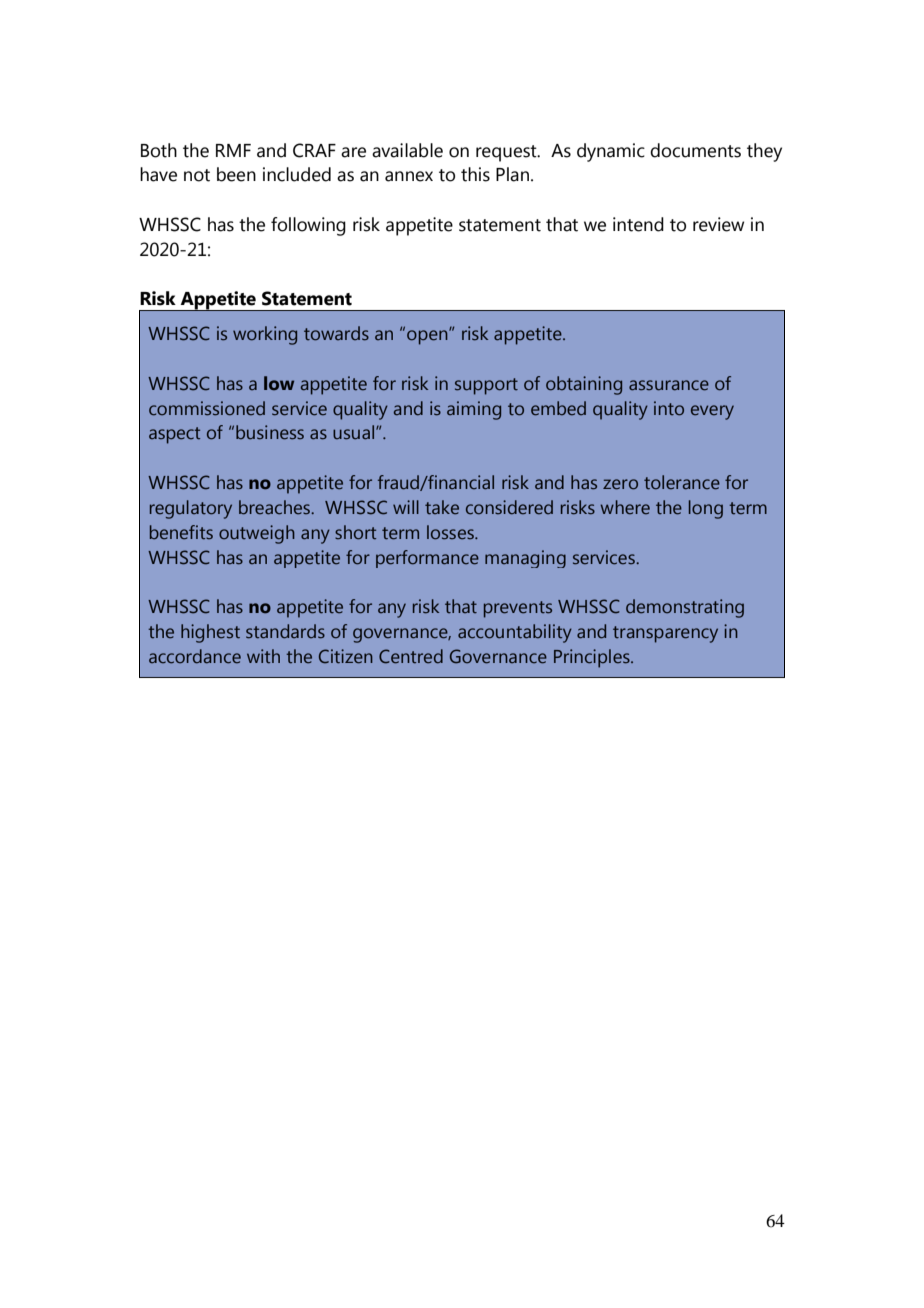 The width and height of the page is (924, 1308). What do you see at coordinates (669, 408) in the page?
I see `into` at bounding box center [669, 408].
